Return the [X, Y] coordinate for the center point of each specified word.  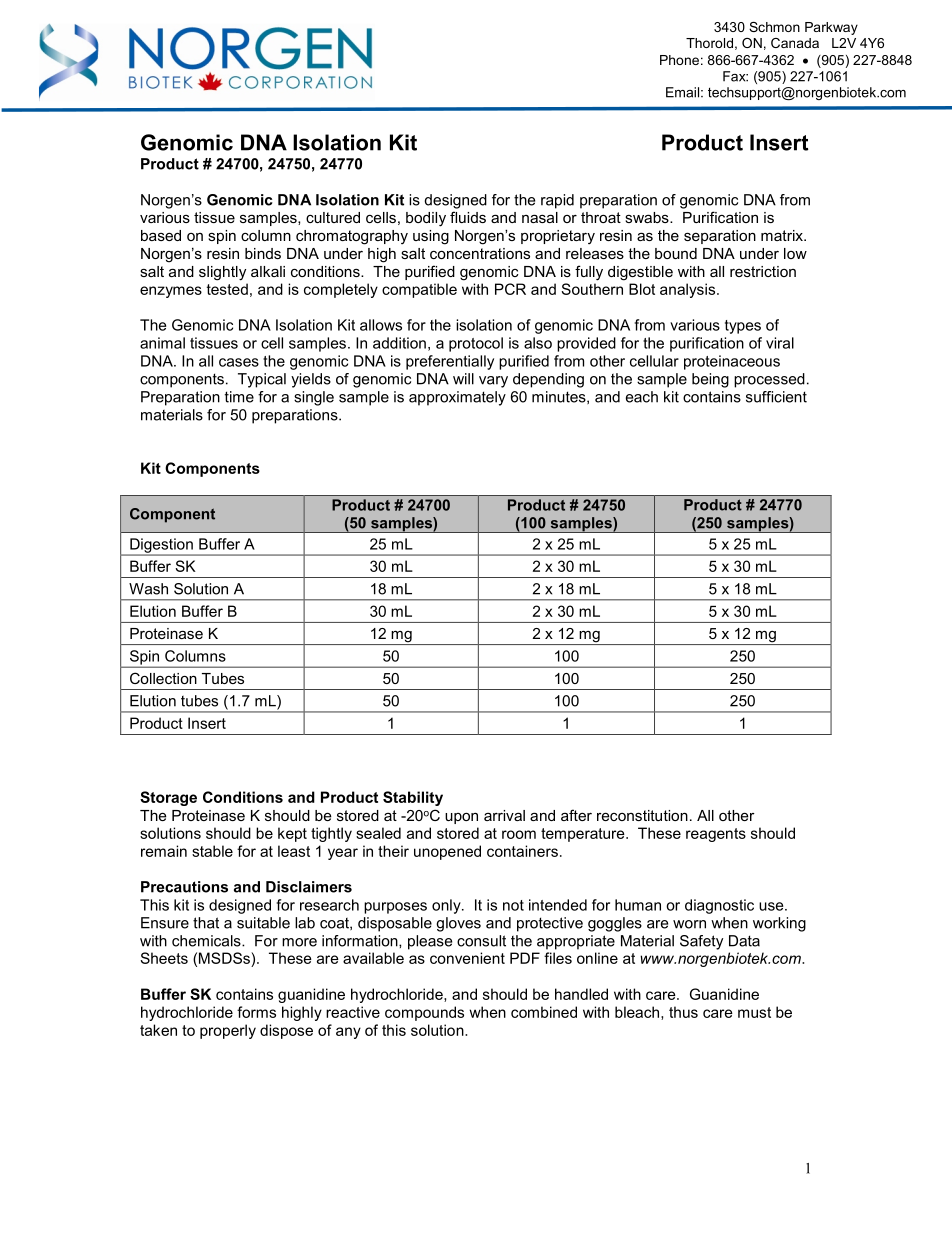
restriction [763, 271]
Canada [795, 43]
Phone [679, 60]
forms [256, 1012]
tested [227, 289]
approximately [457, 398]
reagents [716, 835]
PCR [510, 289]
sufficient [776, 397]
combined [544, 1012]
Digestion [161, 546]
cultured [333, 217]
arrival [504, 815]
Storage [168, 798]
